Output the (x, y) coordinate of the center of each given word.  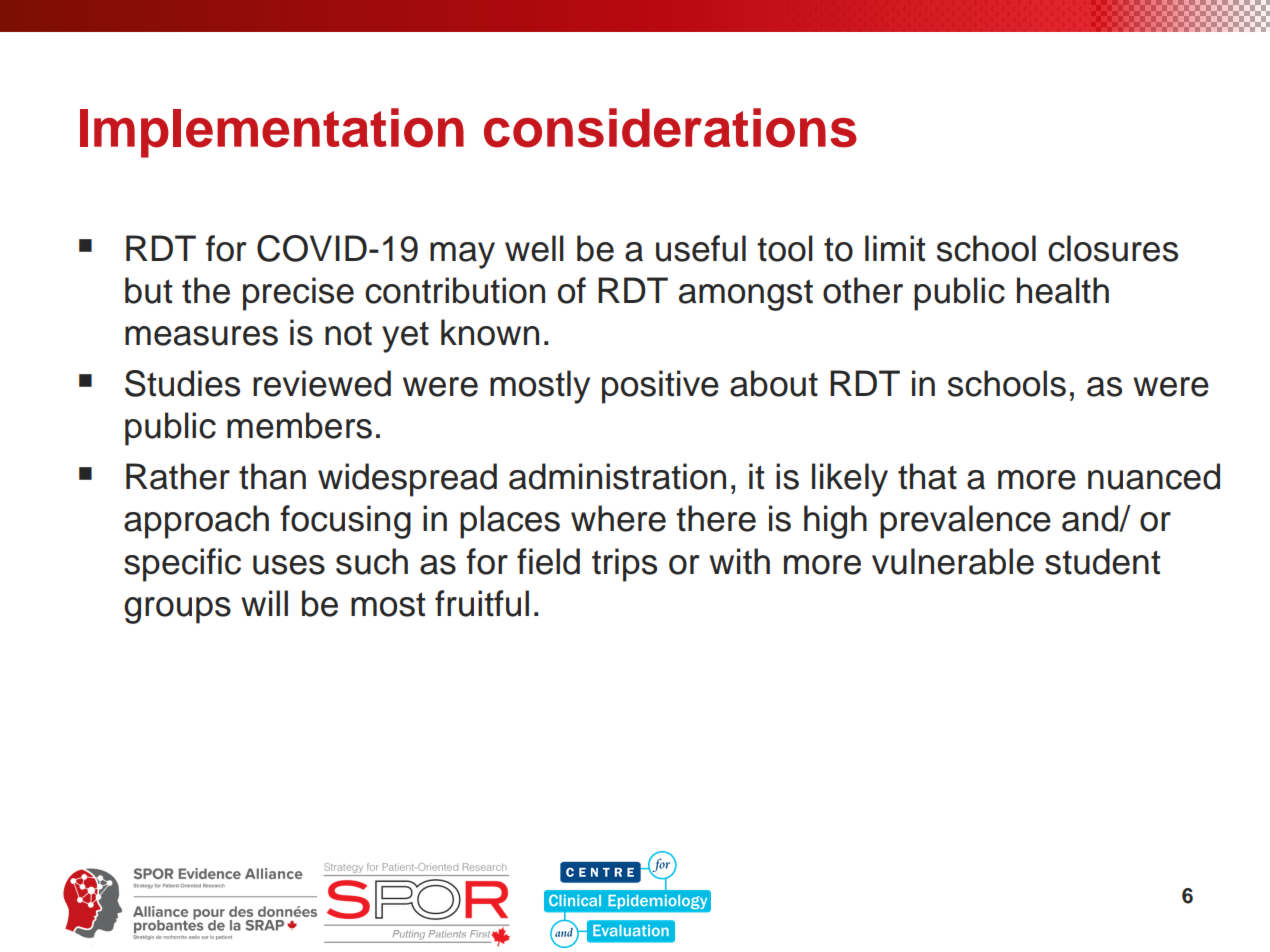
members (299, 425)
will (264, 603)
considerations (670, 128)
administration (617, 476)
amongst (746, 295)
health (1063, 290)
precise (298, 294)
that (927, 476)
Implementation (272, 133)
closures (1113, 248)
